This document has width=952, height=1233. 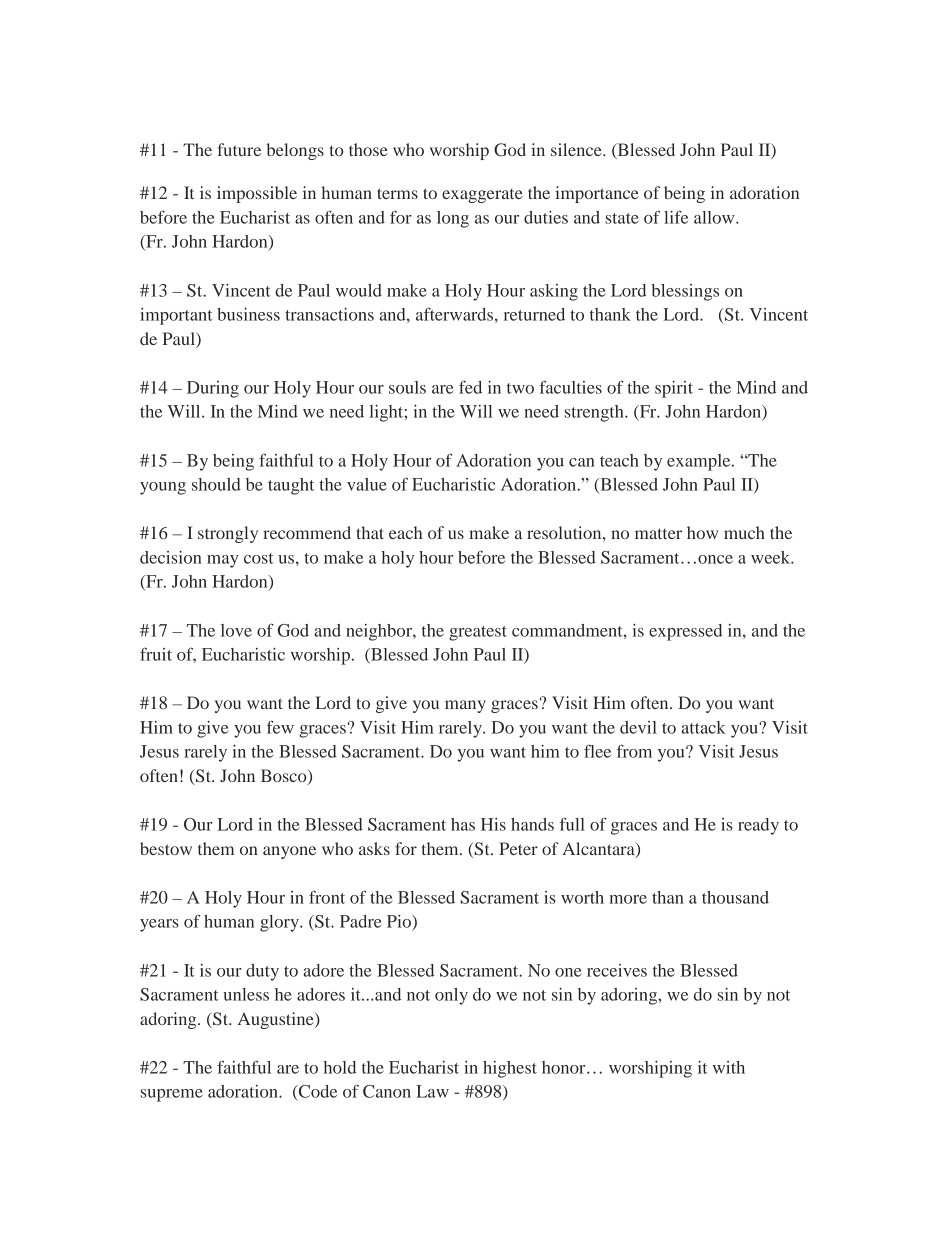 I want to click on with, so click(x=729, y=1067).
